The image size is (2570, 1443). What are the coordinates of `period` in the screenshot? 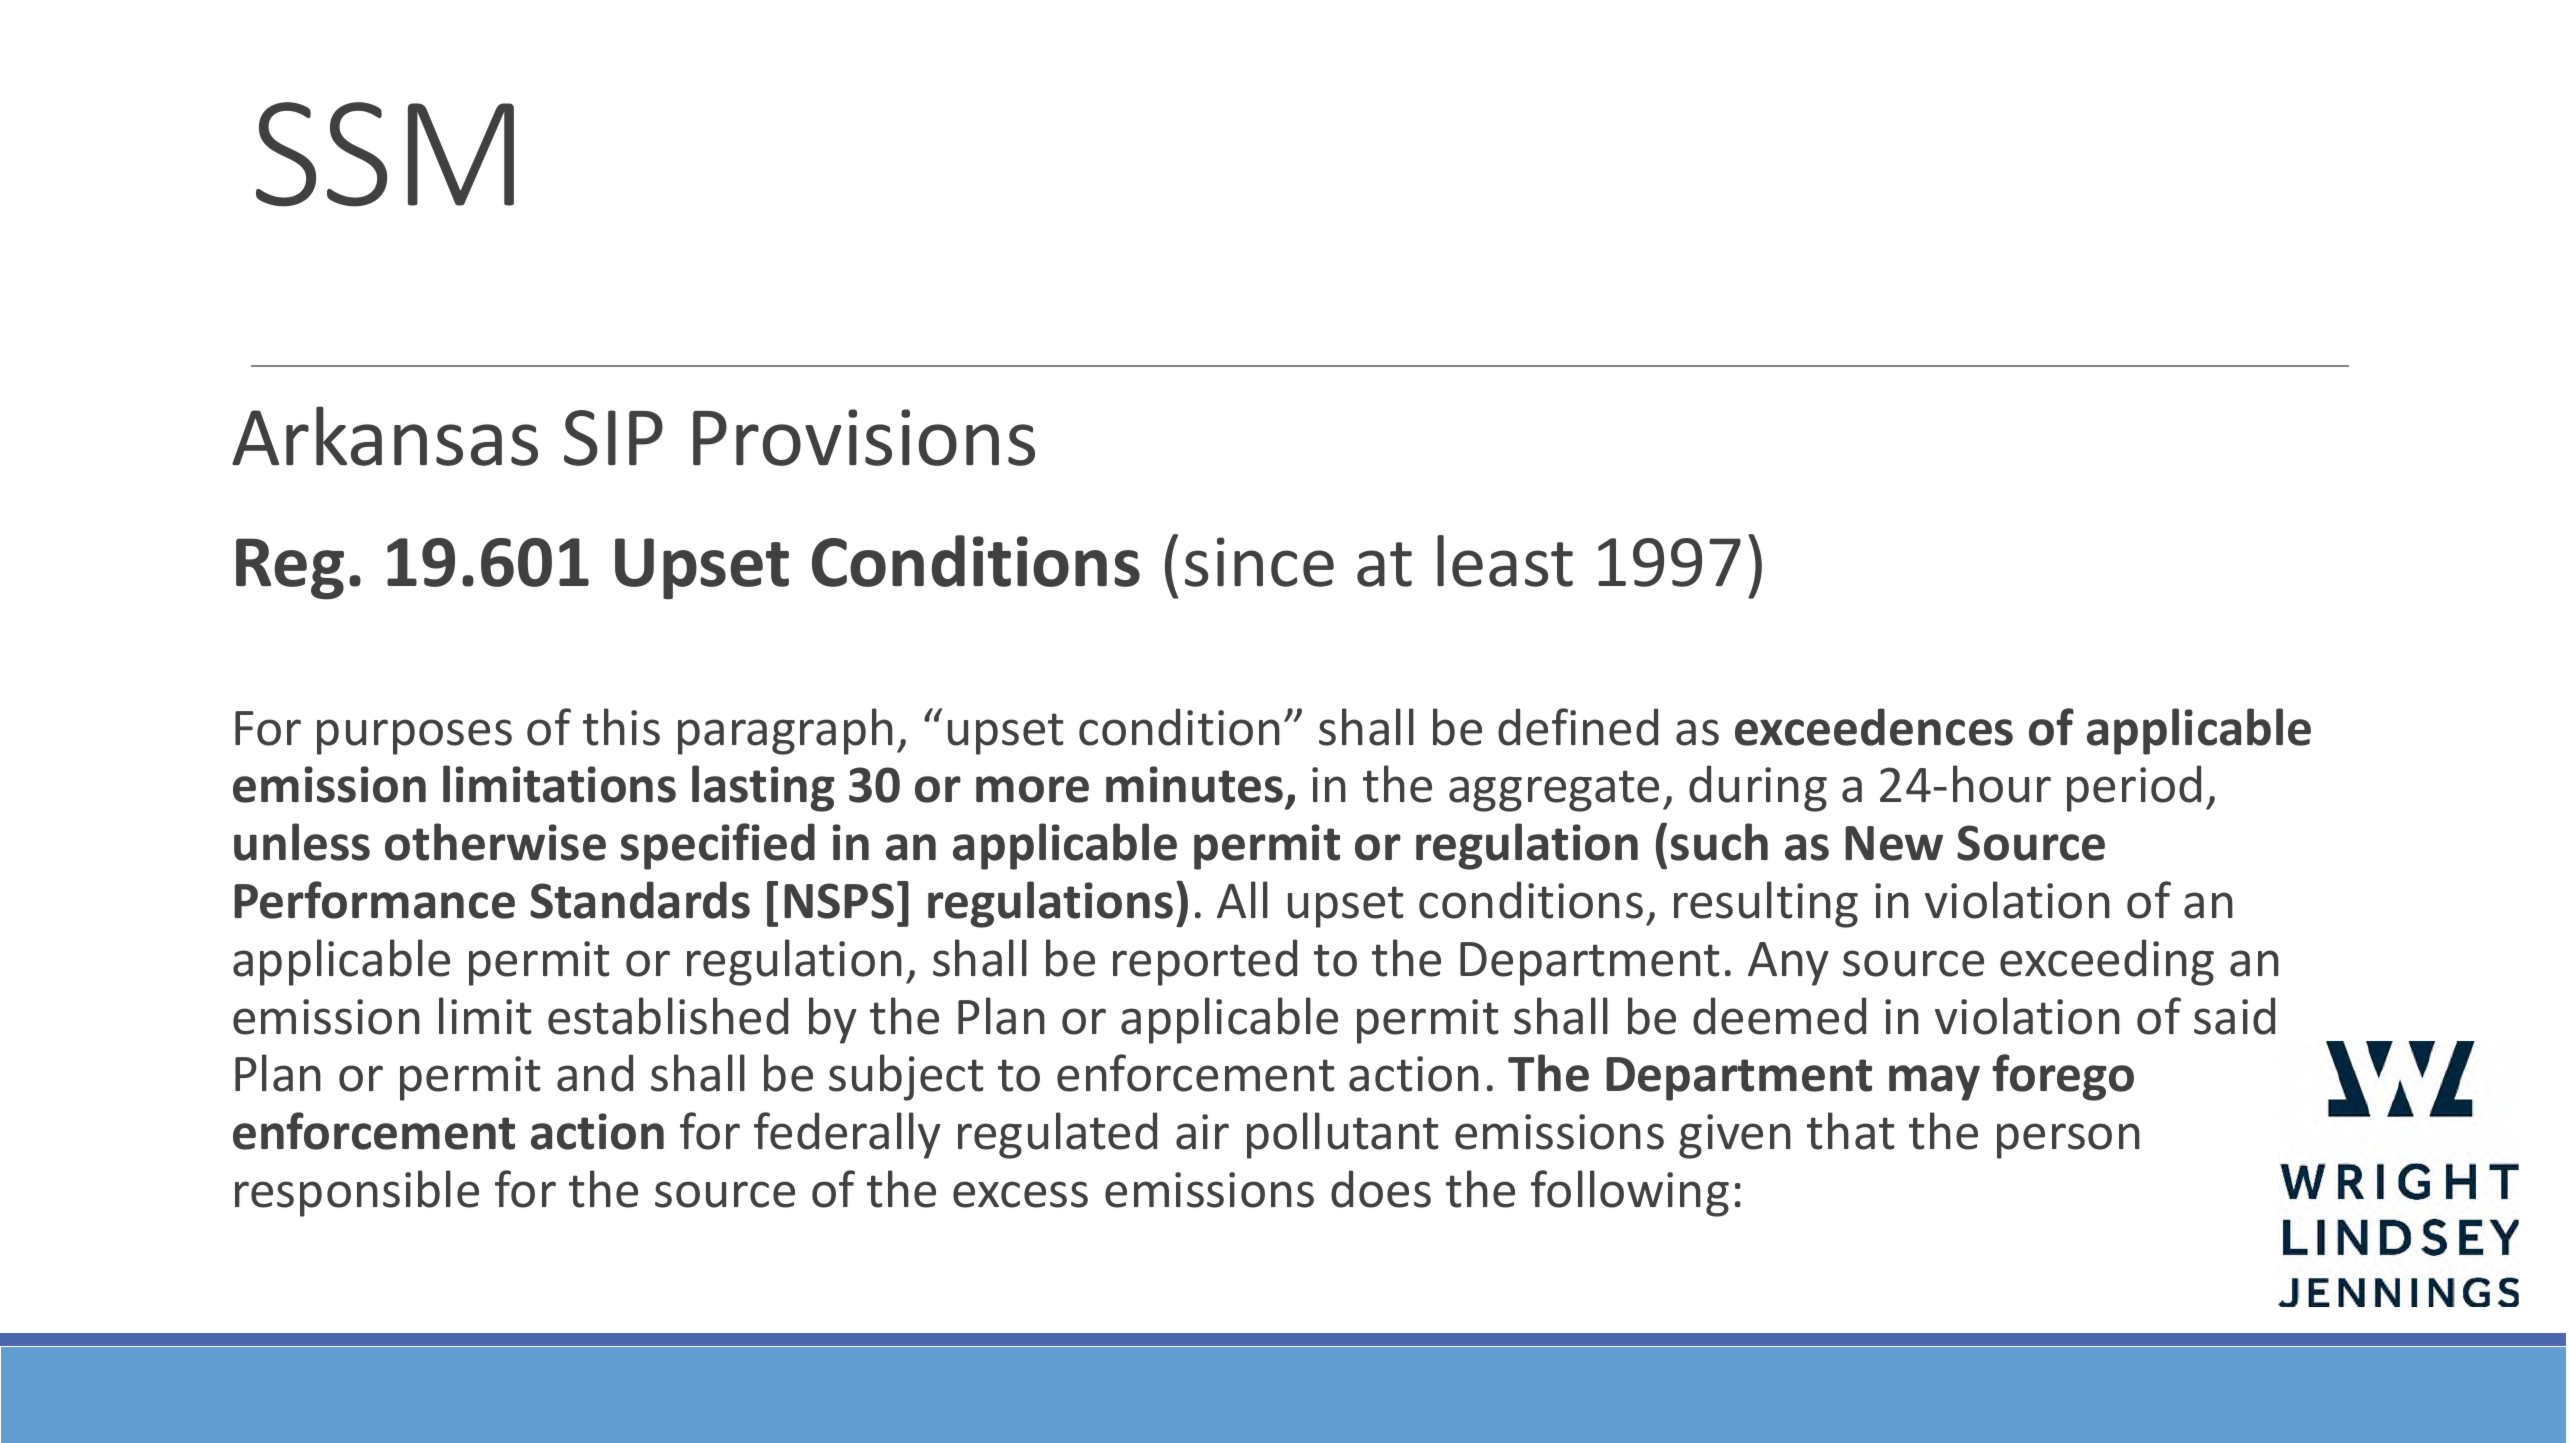 It's located at (2134, 788).
